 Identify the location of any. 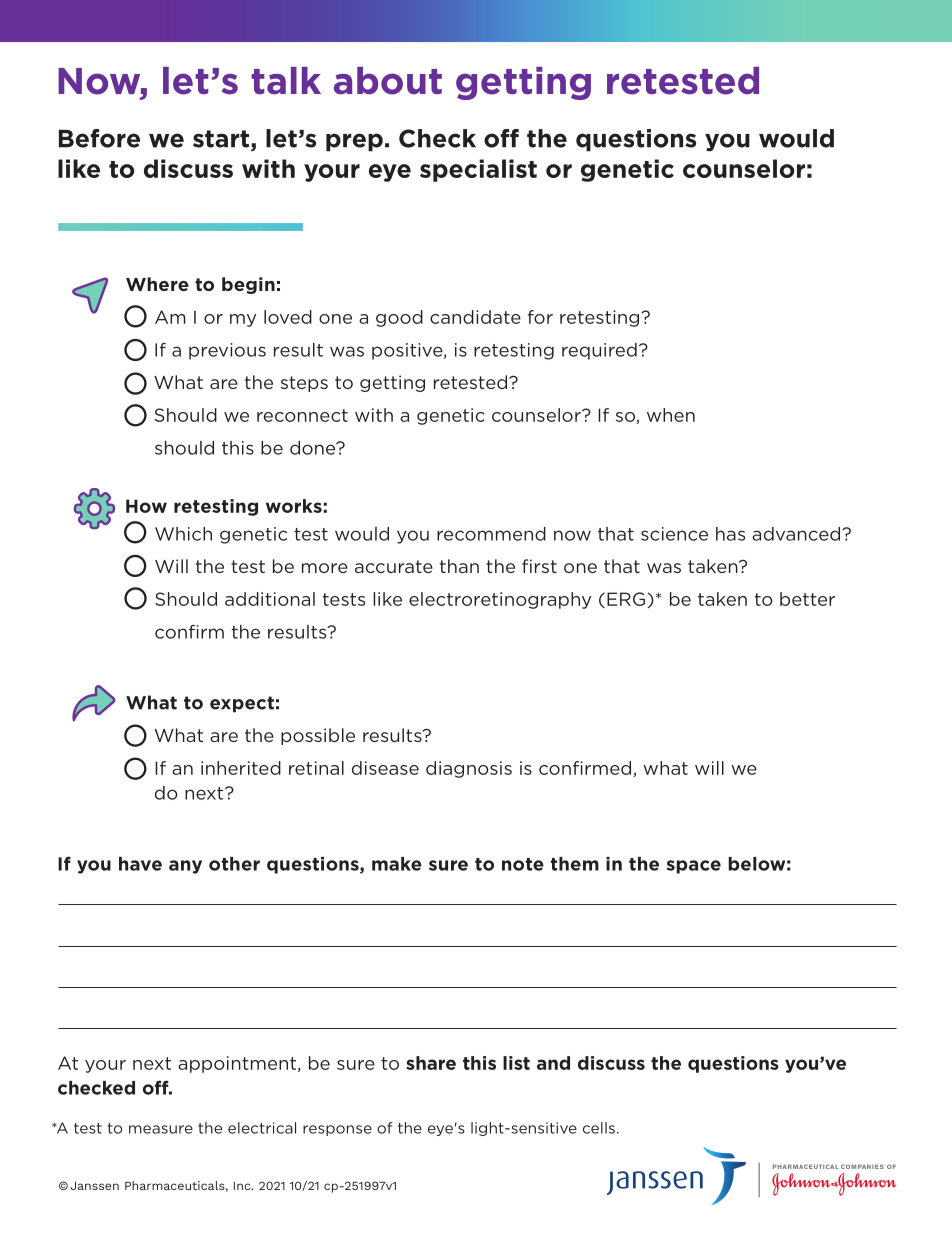
(185, 867).
